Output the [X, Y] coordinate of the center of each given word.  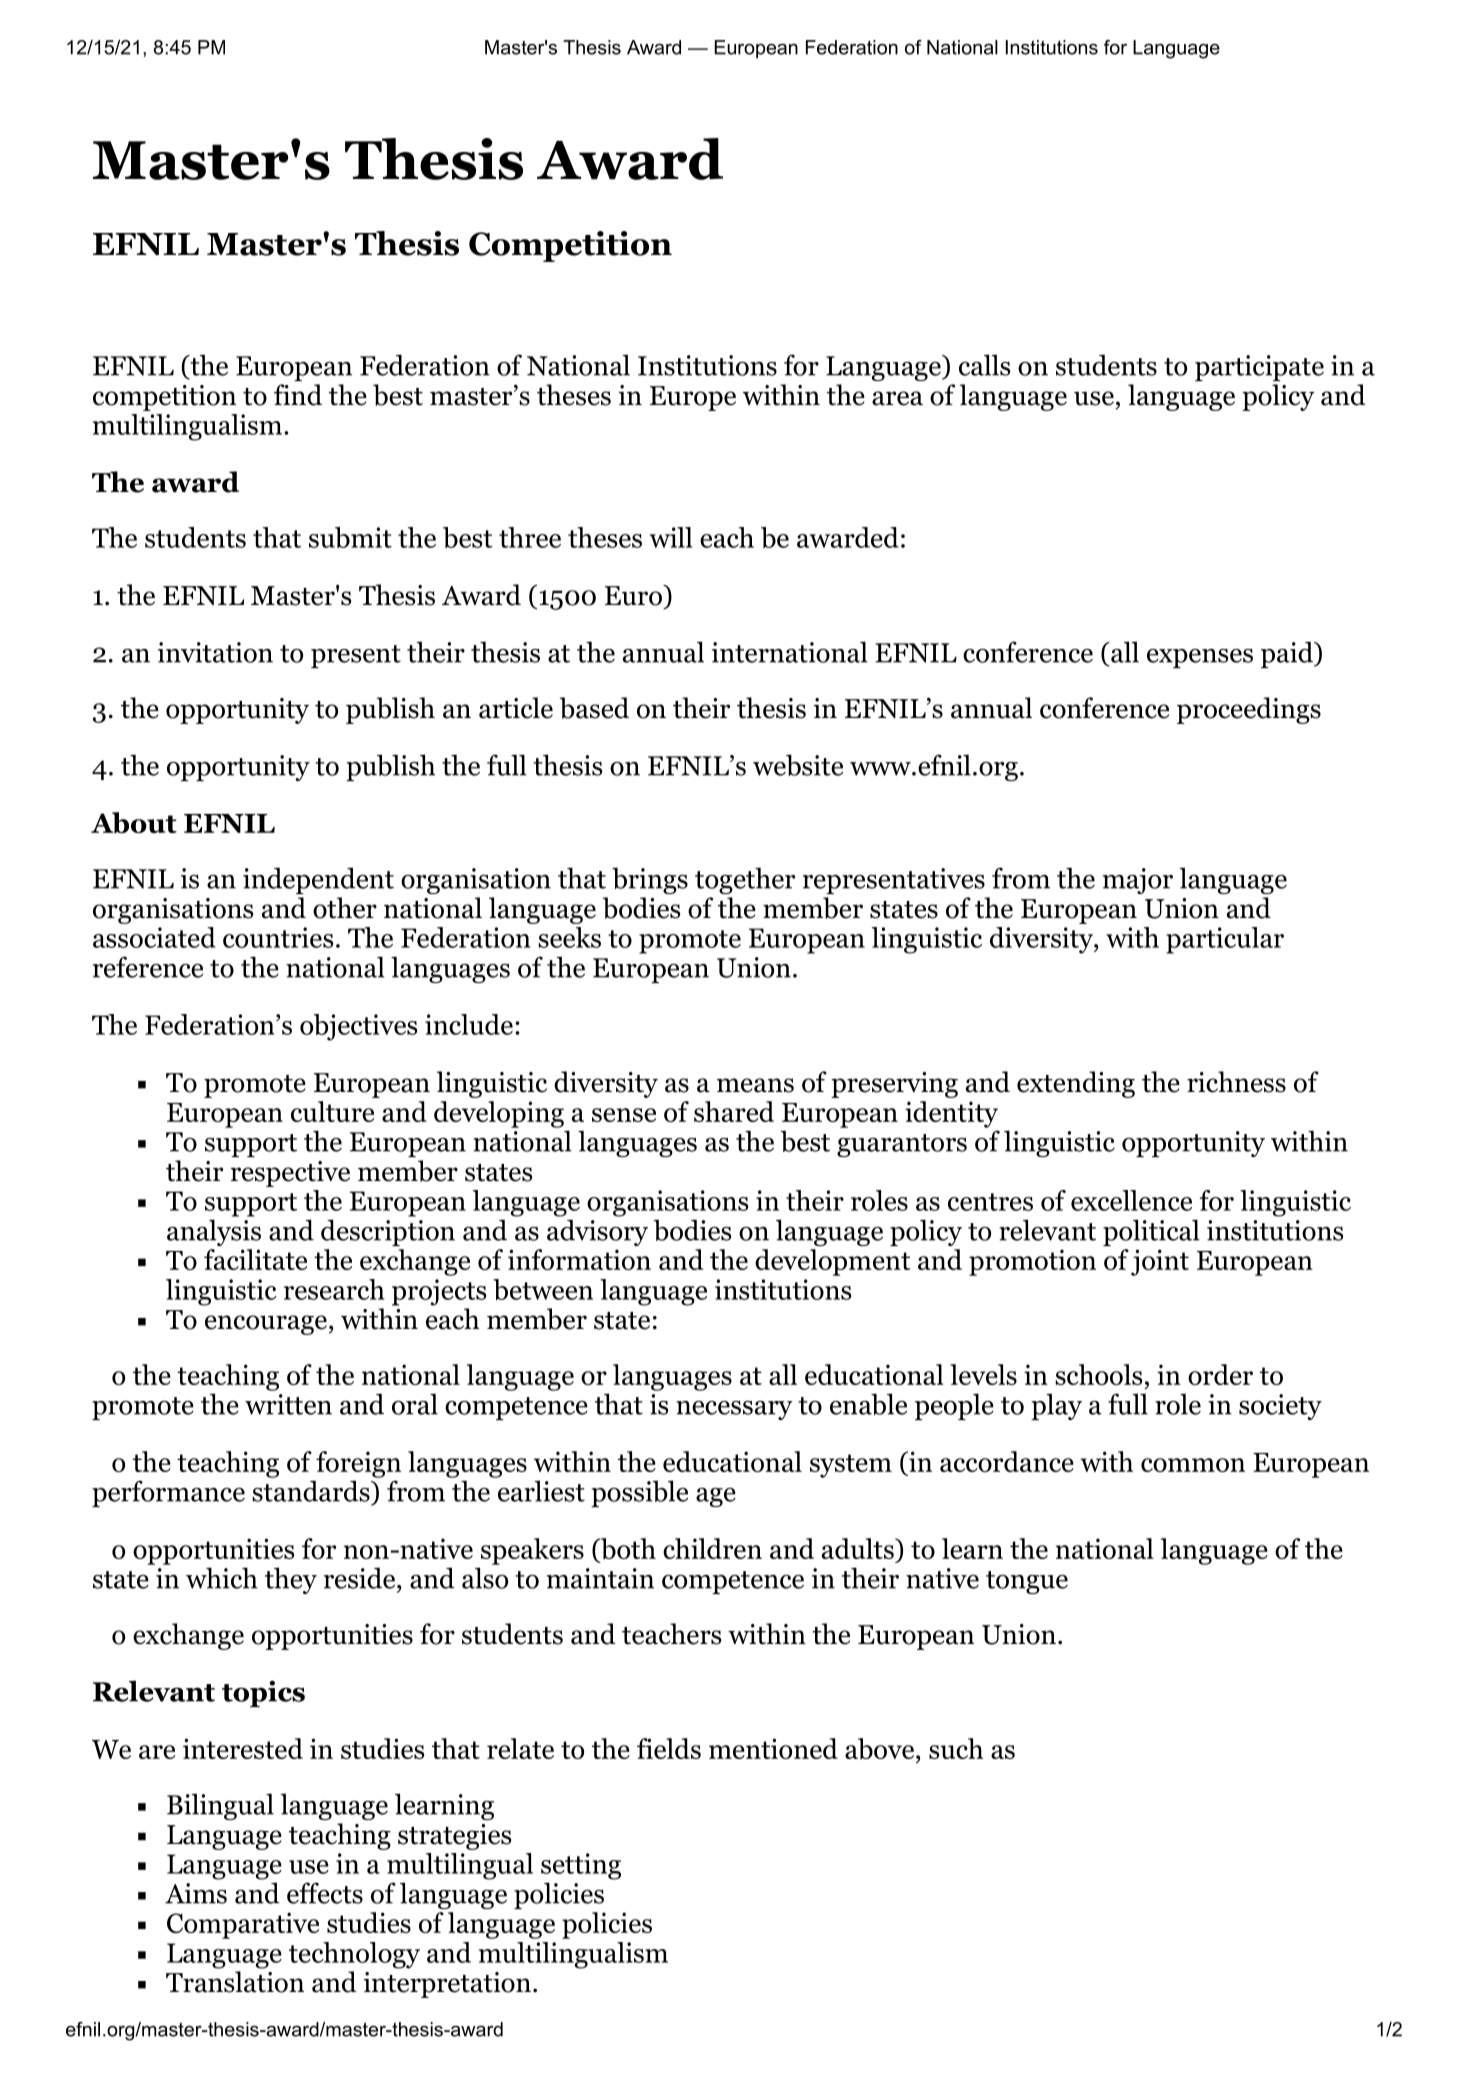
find [298, 395]
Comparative [243, 1925]
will [671, 537]
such [956, 1748]
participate [1259, 368]
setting [581, 1866]
